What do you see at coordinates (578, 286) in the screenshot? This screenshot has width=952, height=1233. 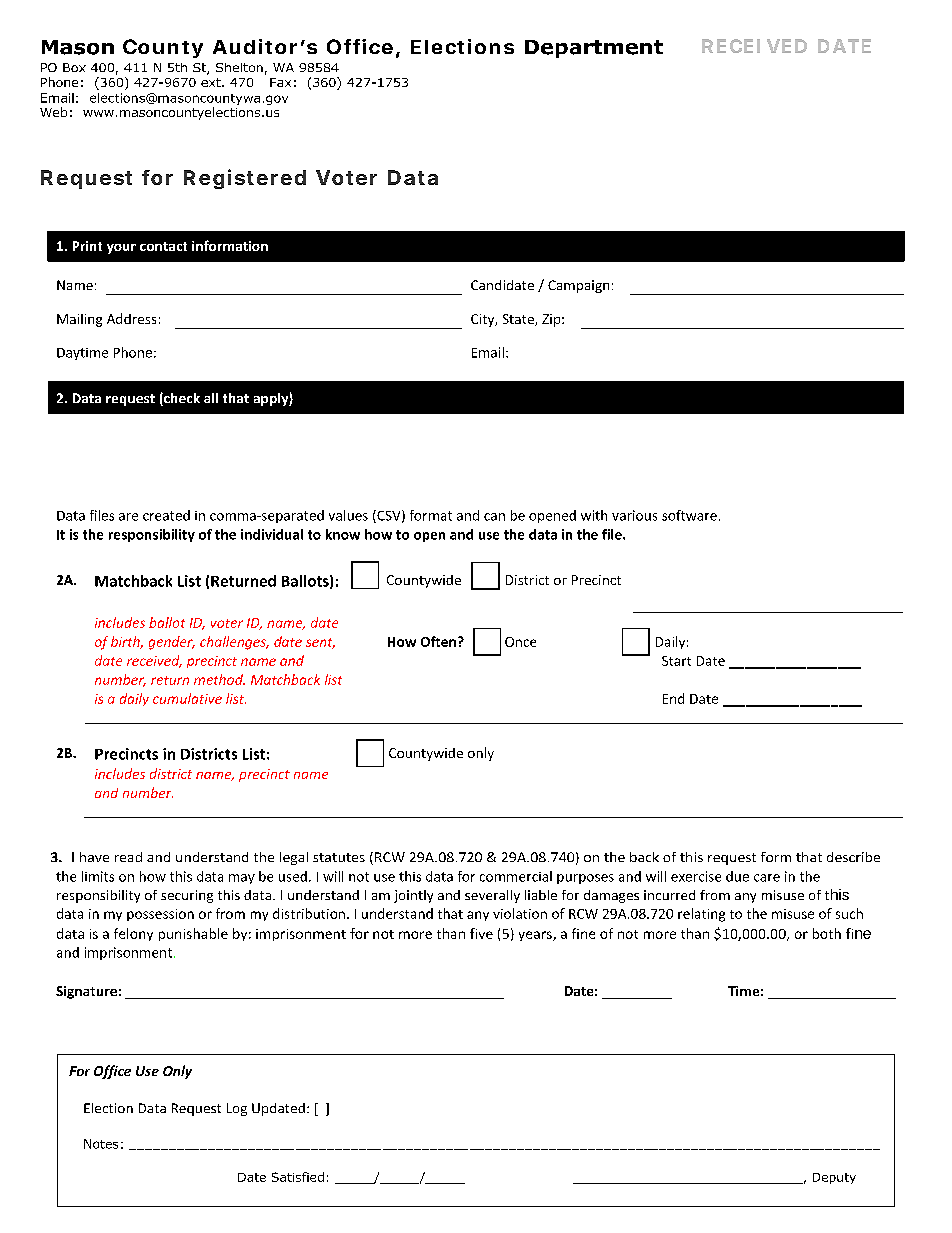 I see `Campaign` at bounding box center [578, 286].
